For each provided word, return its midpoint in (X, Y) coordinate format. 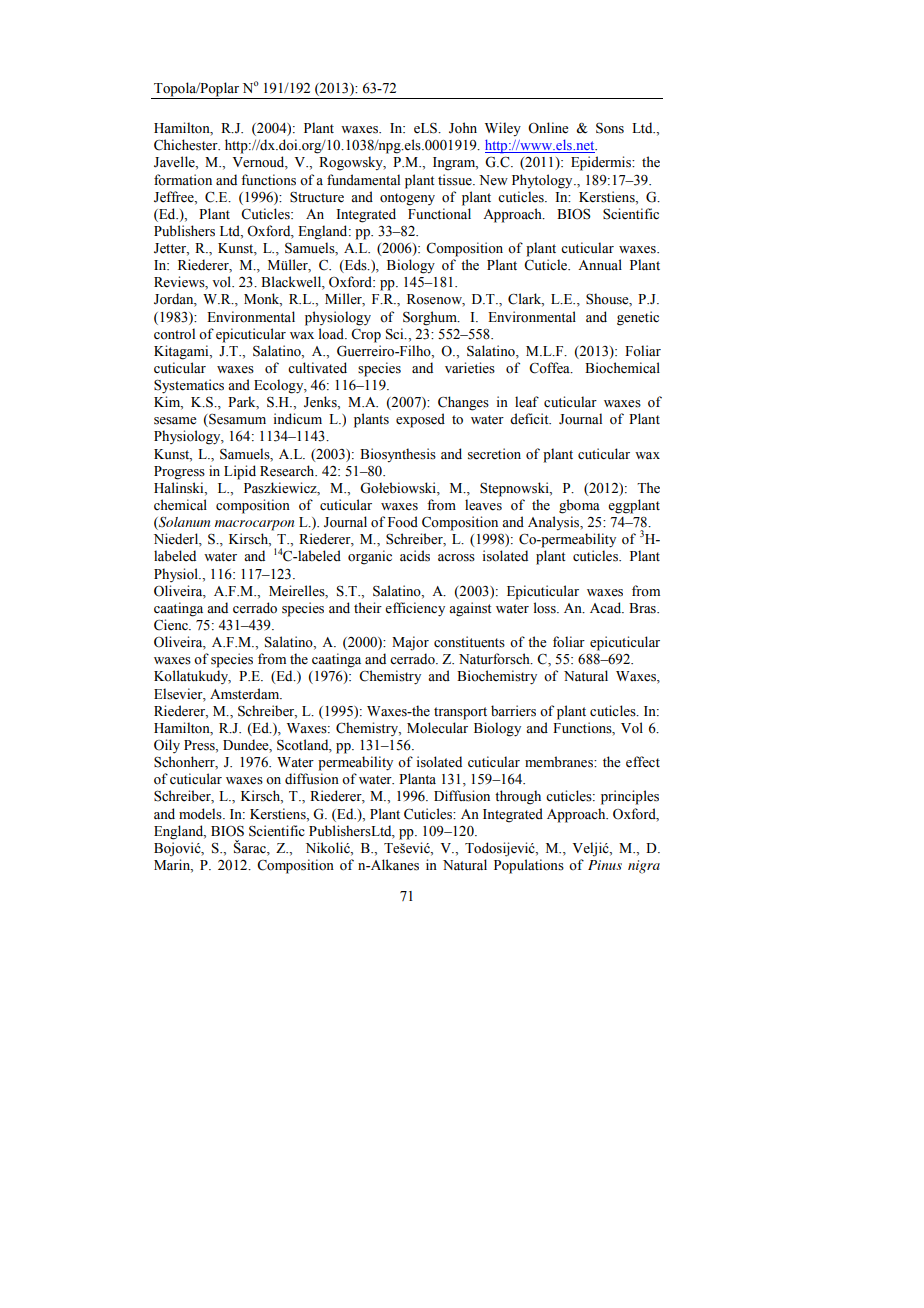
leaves (483, 505)
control (174, 334)
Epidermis (602, 163)
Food (403, 522)
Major (410, 643)
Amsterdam (246, 694)
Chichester (187, 145)
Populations (529, 866)
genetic (638, 318)
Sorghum (431, 318)
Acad (607, 607)
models (201, 814)
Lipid (240, 472)
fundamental (363, 180)
